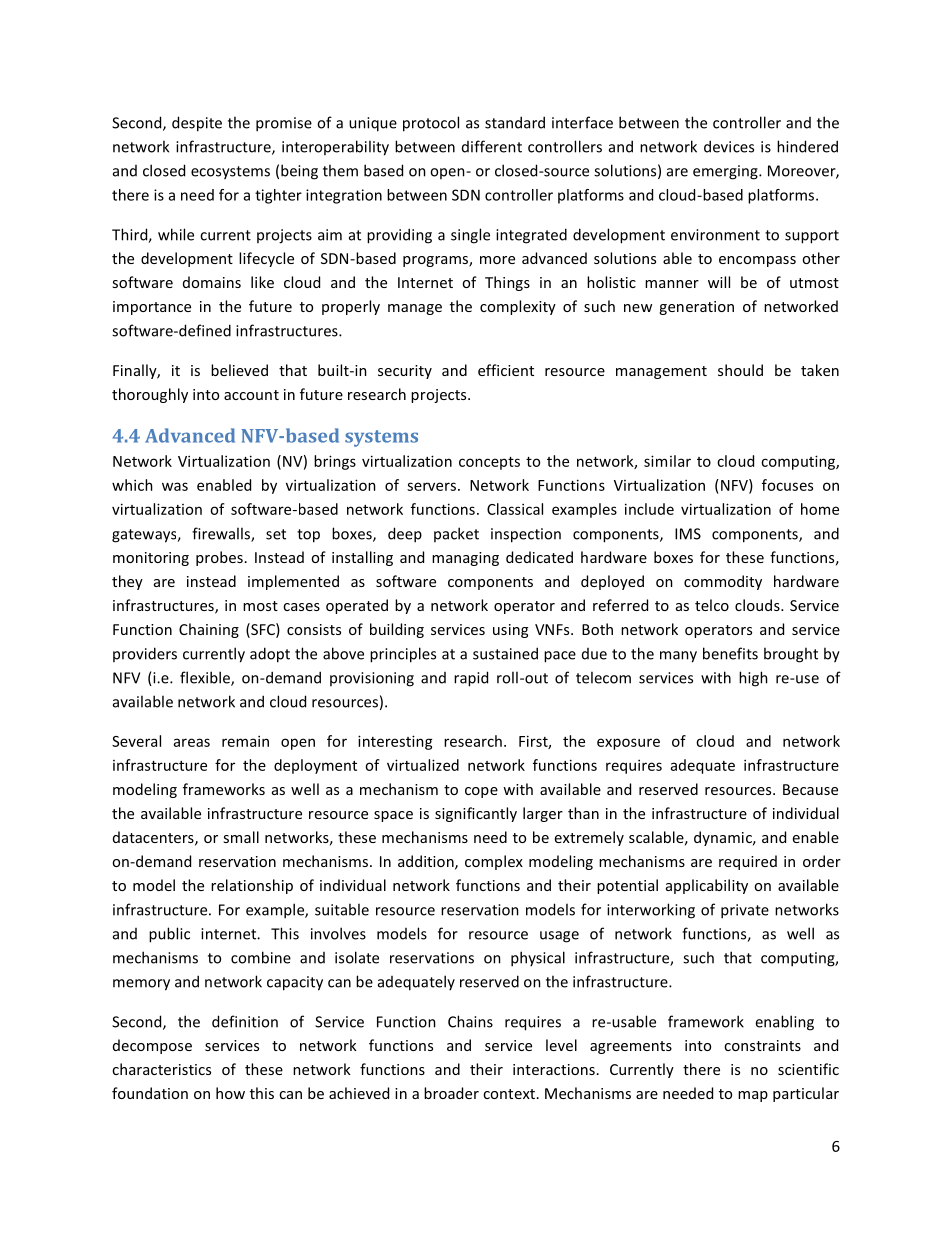  I want to click on telco, so click(712, 605).
